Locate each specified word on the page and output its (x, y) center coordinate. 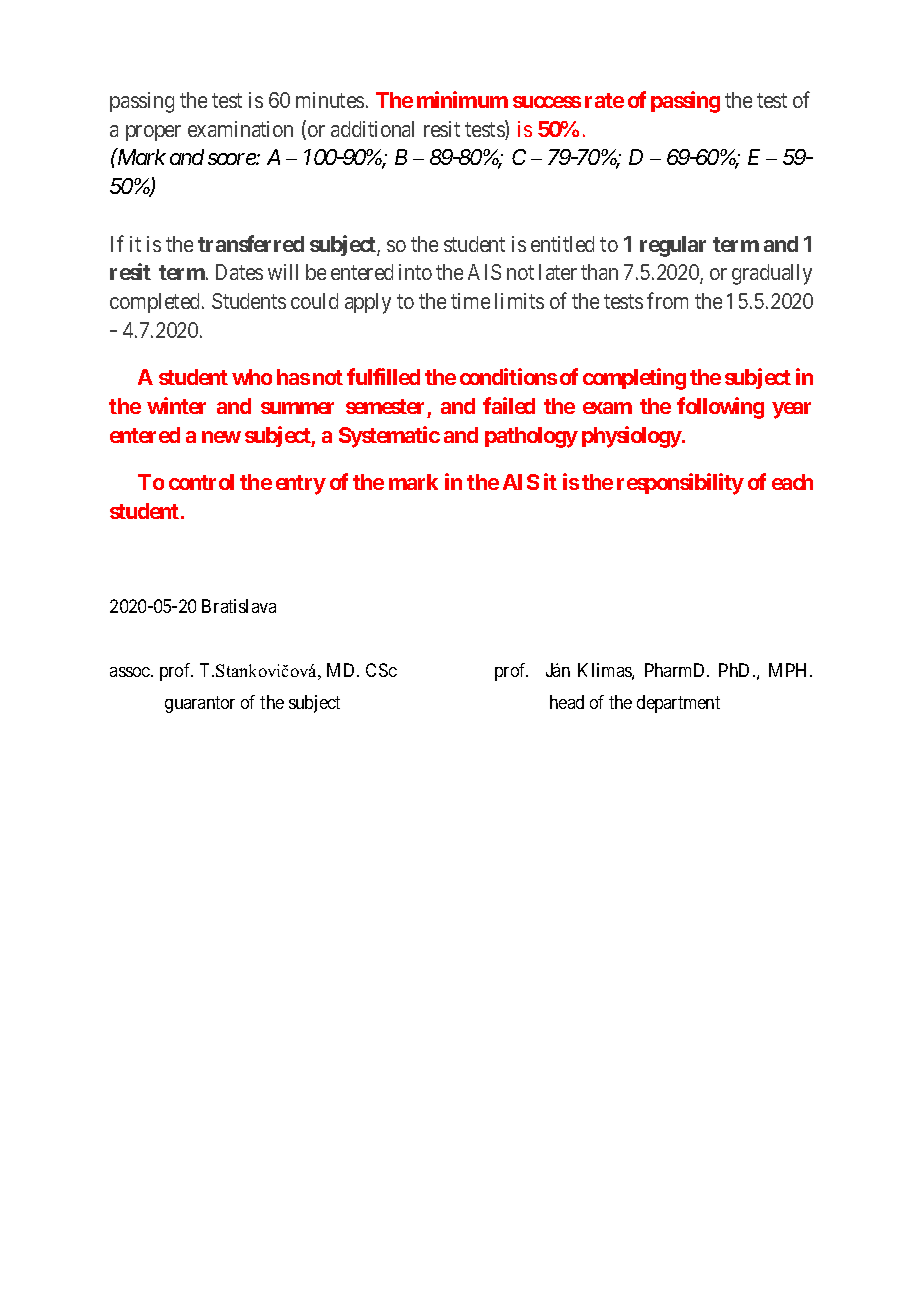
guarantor (200, 704)
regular (673, 246)
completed (156, 303)
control (201, 482)
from (667, 300)
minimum (462, 99)
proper (153, 133)
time (470, 301)
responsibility (680, 484)
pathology (531, 437)
